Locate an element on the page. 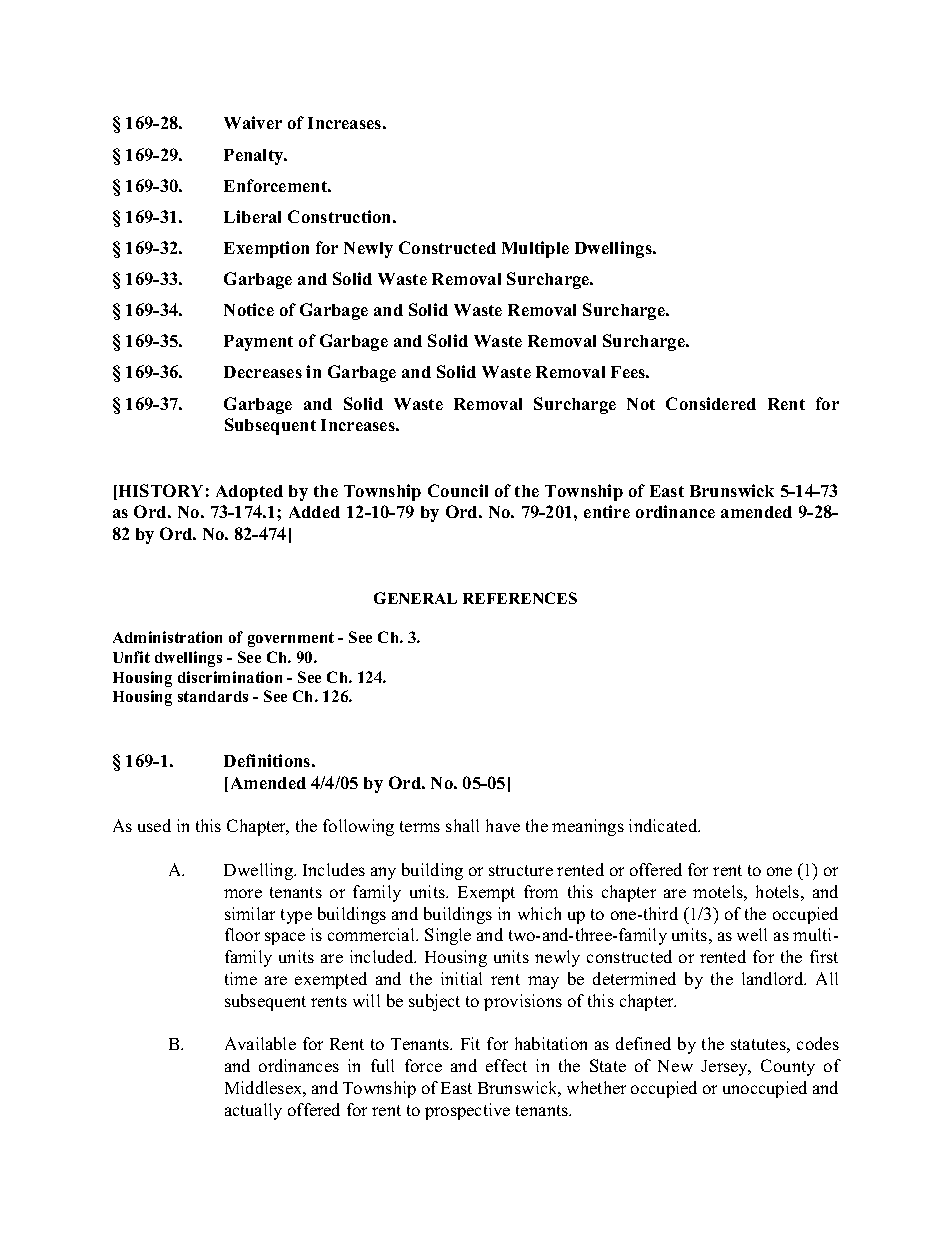 The image size is (952, 1233). used is located at coordinates (154, 825).
